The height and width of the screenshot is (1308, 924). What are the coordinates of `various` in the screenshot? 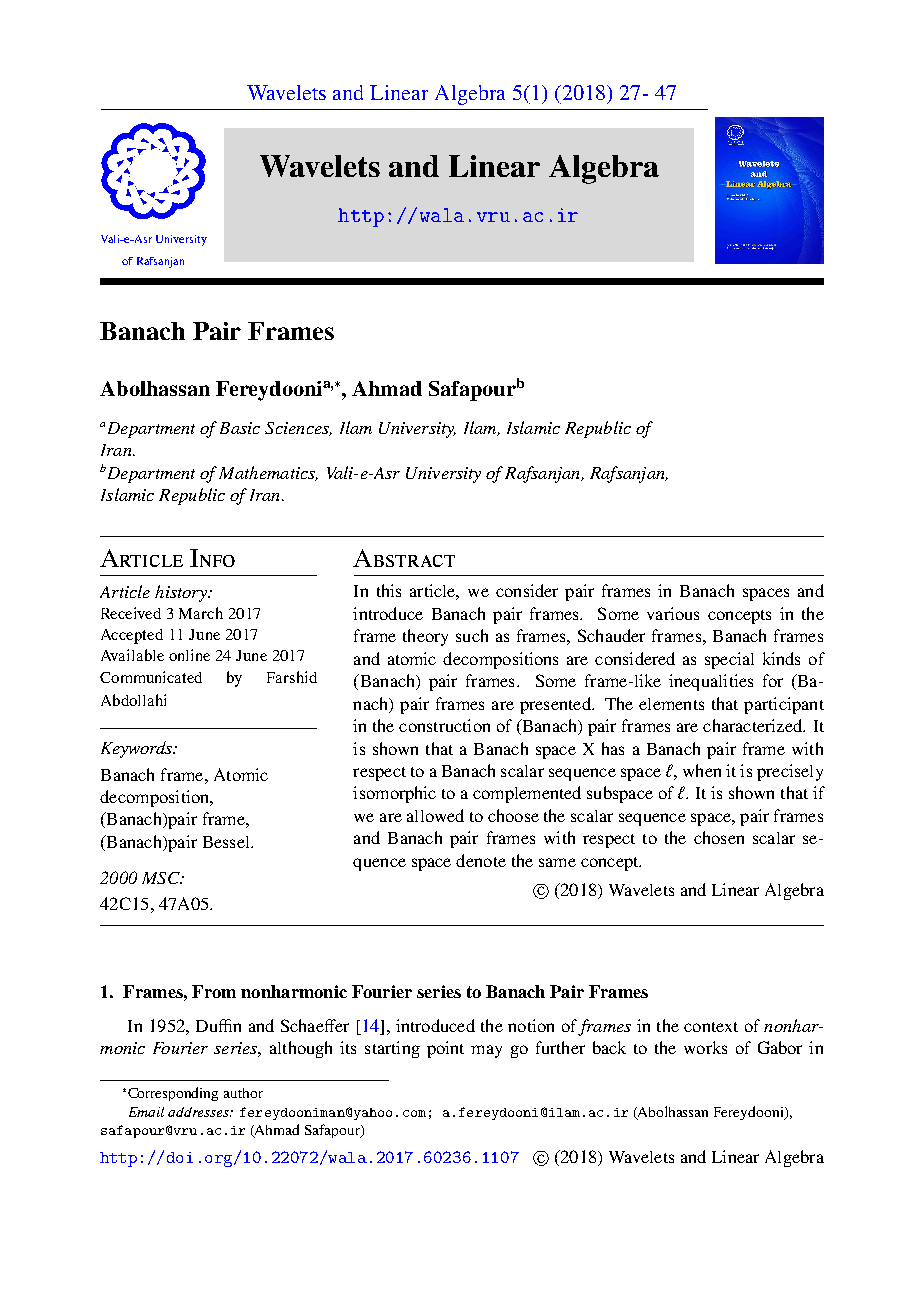 It's located at (673, 613).
